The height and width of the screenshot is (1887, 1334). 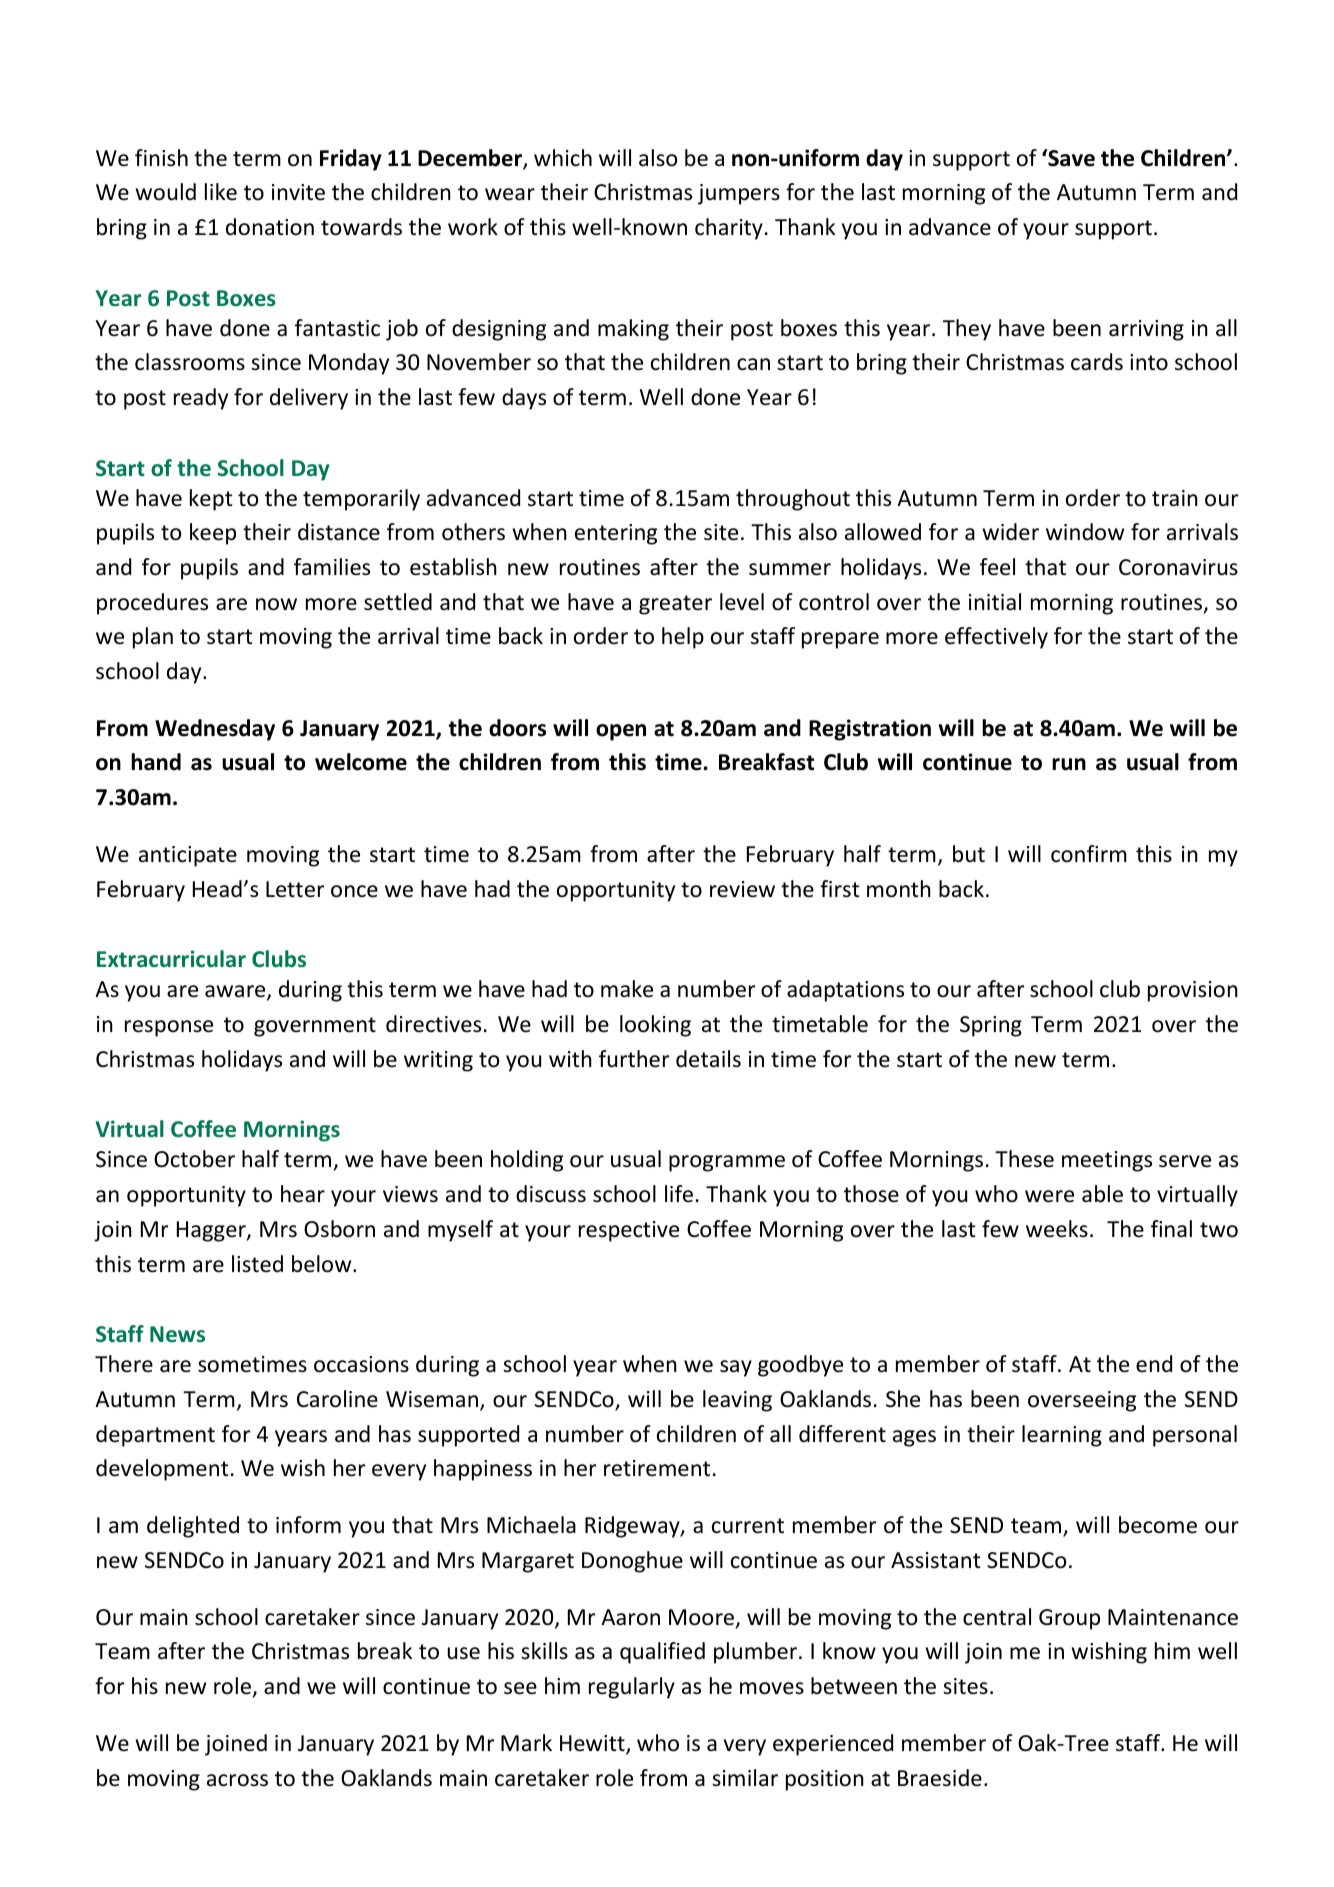 What do you see at coordinates (1070, 158) in the screenshot?
I see `Save` at bounding box center [1070, 158].
